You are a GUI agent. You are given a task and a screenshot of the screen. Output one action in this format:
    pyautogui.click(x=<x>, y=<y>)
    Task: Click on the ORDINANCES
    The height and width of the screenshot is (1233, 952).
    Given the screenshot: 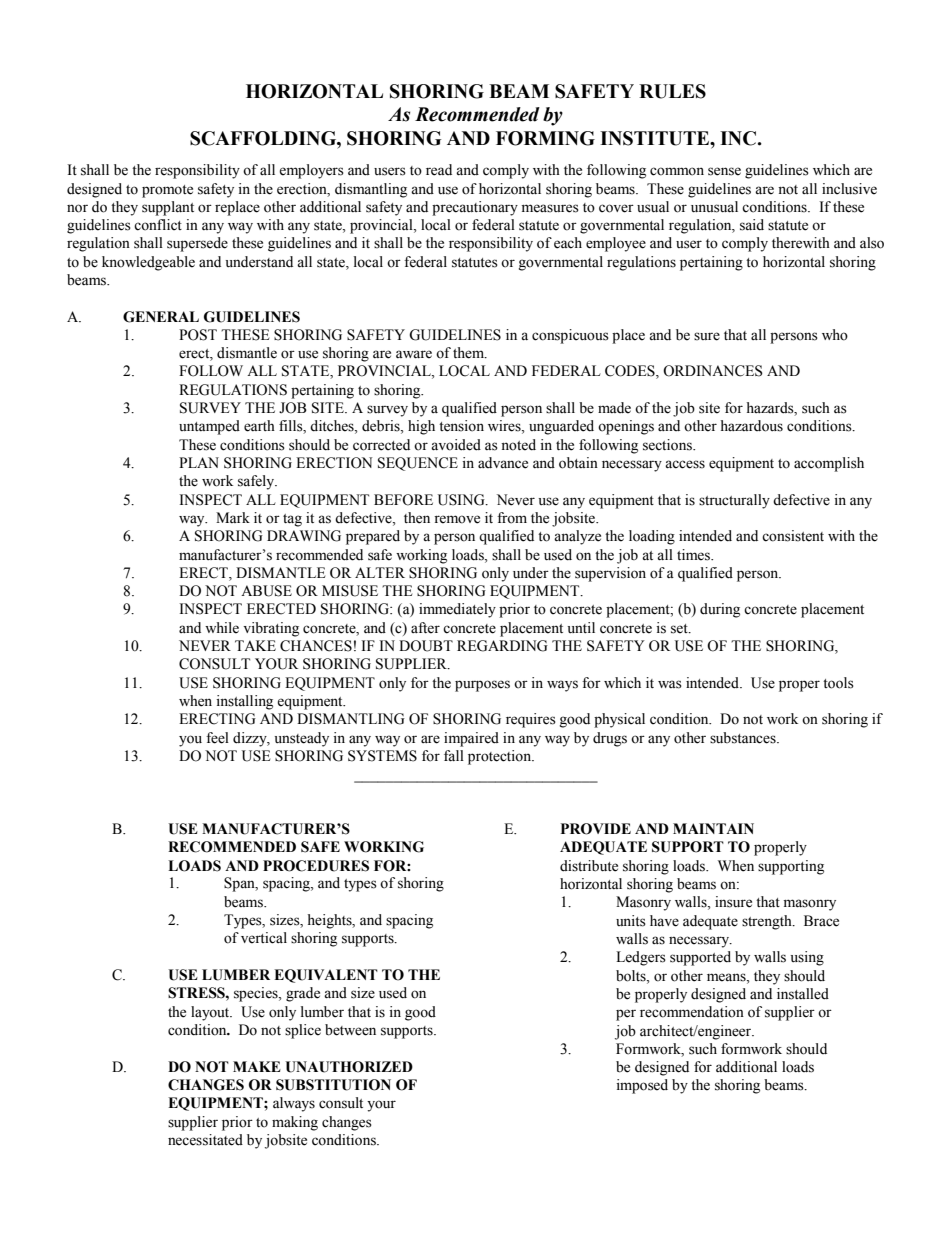 What is the action you would take?
    pyautogui.click(x=713, y=371)
